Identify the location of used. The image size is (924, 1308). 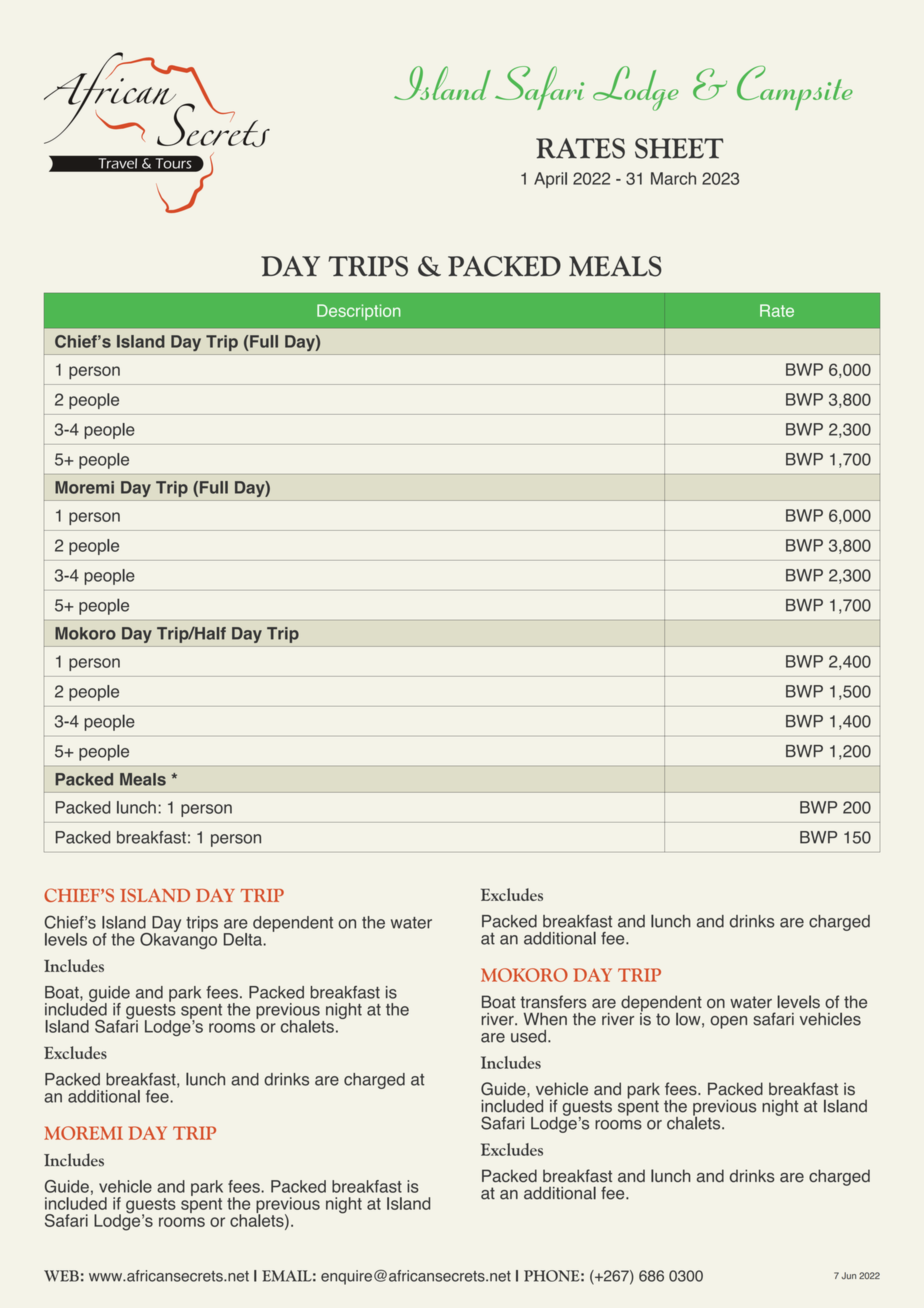
(528, 1036).
